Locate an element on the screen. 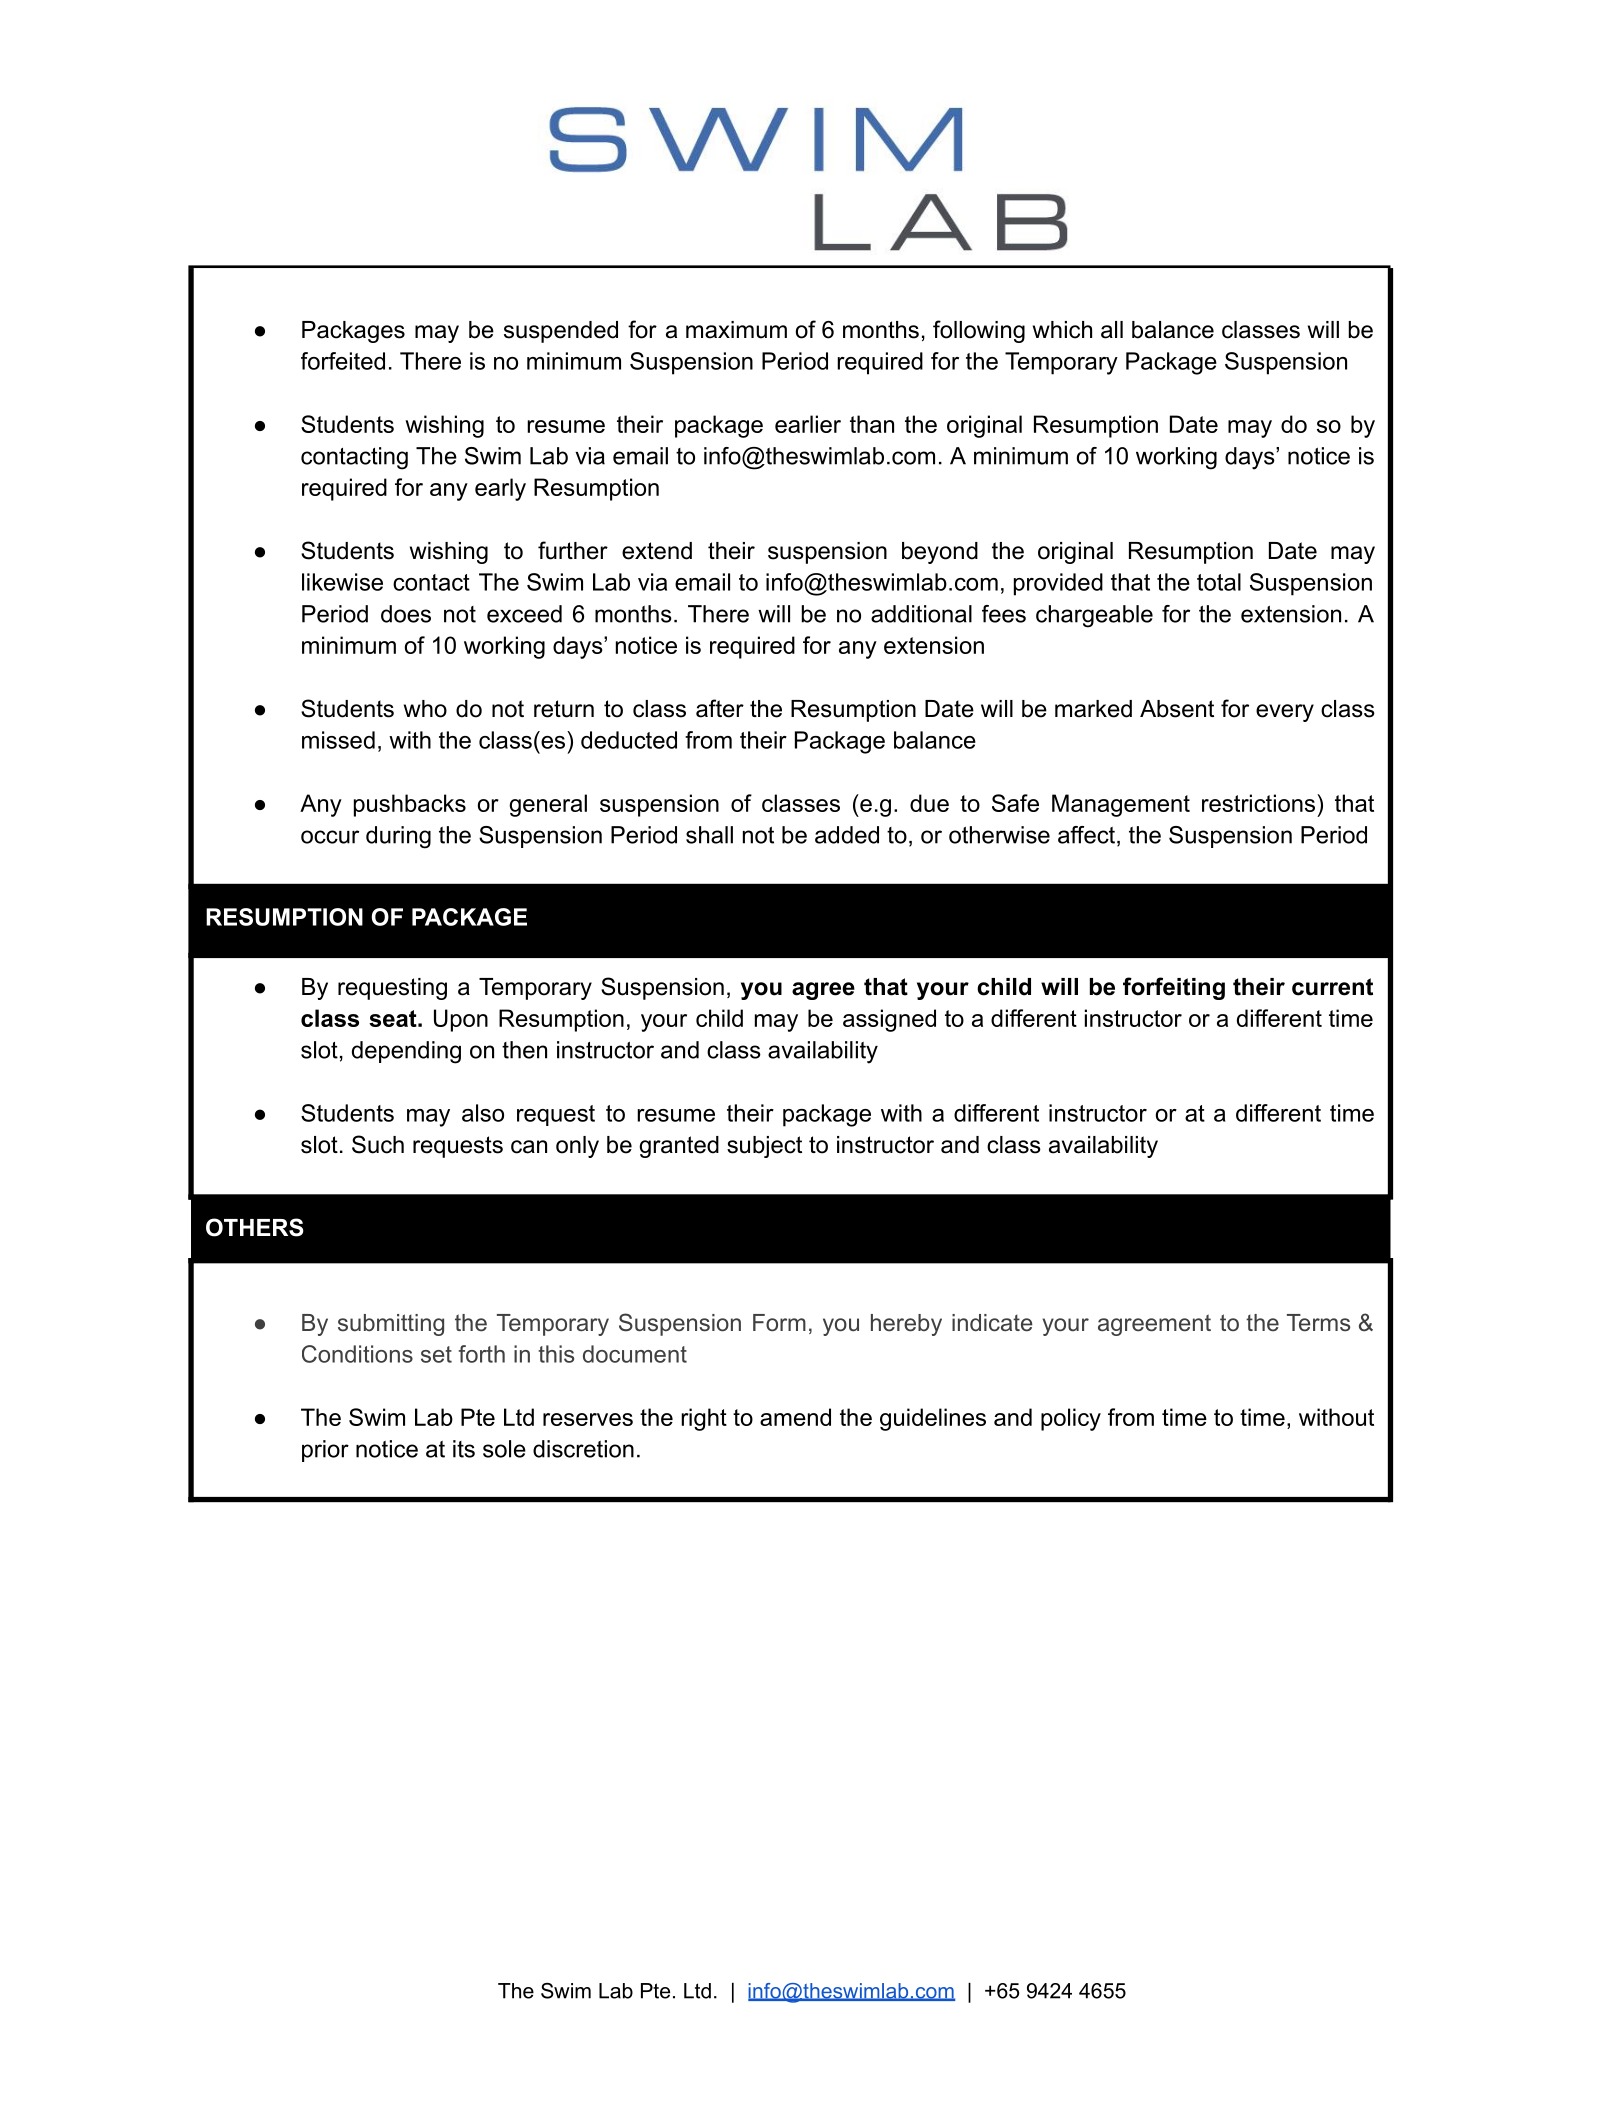  forfeited is located at coordinates (343, 361).
